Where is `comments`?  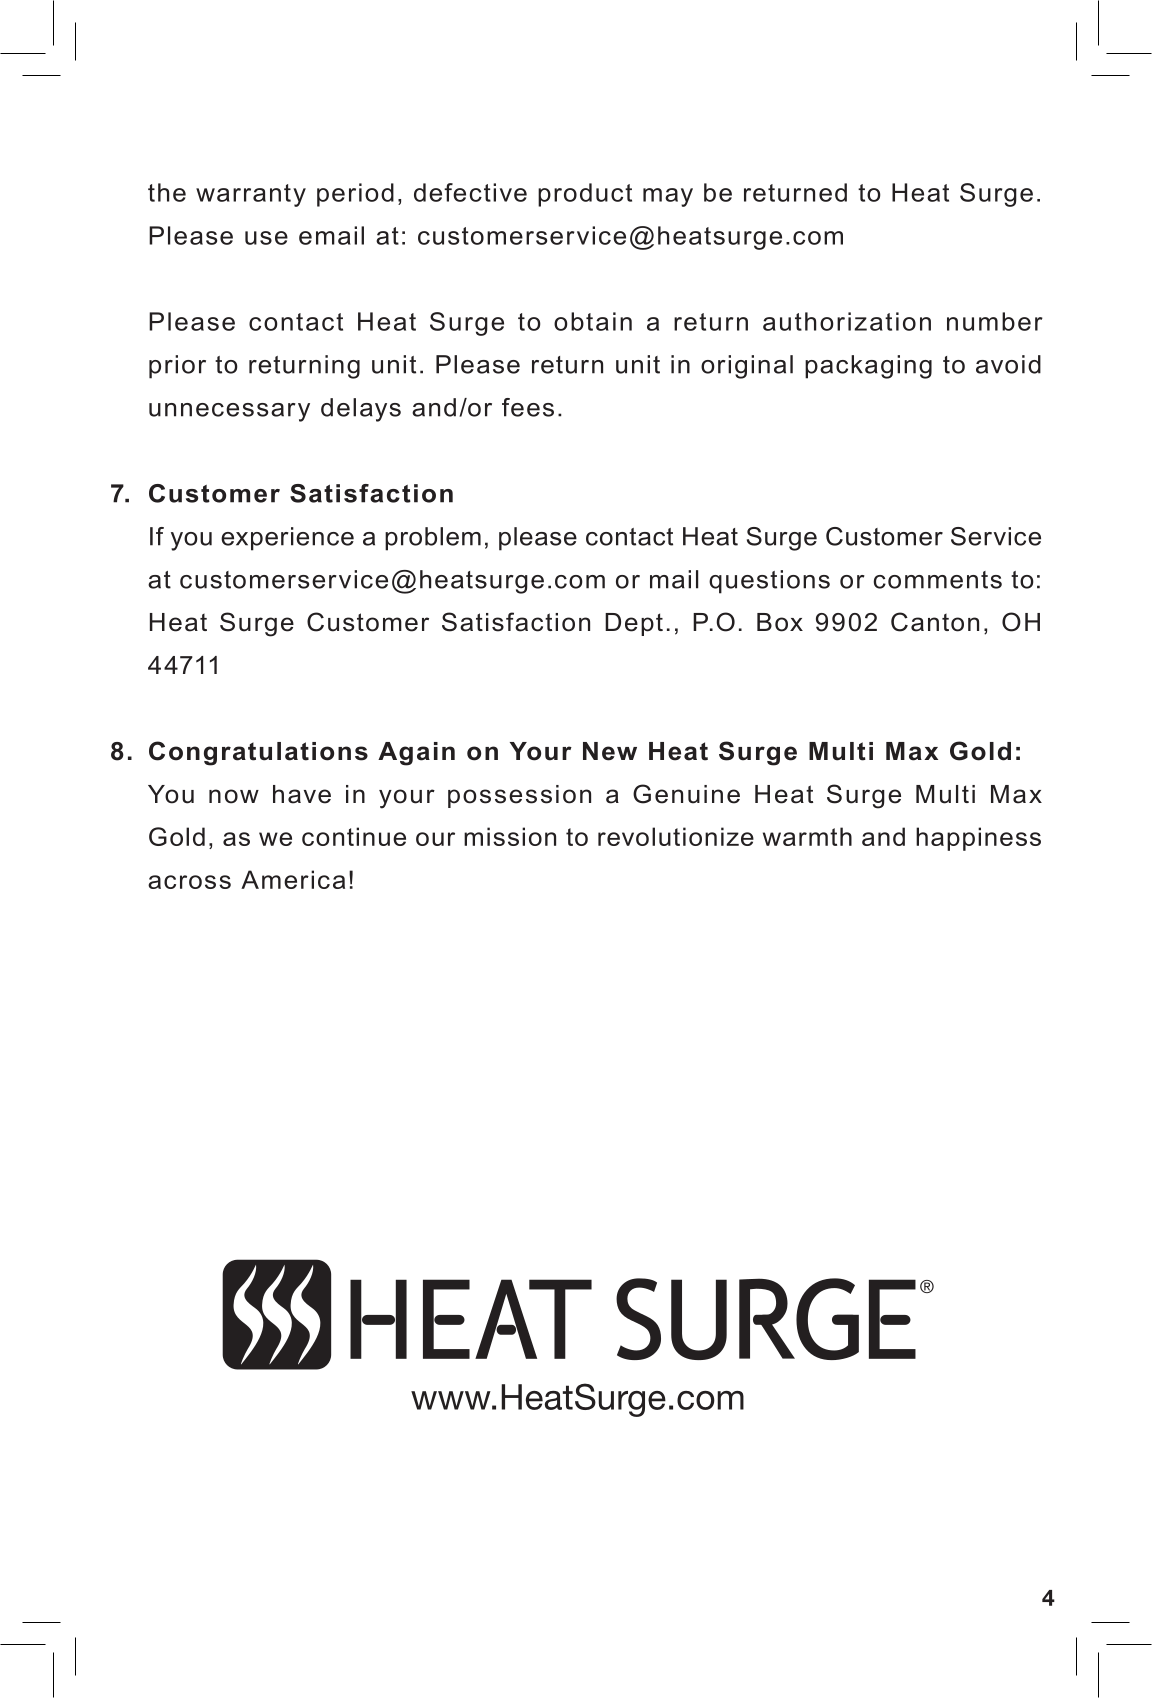
comments is located at coordinates (938, 580).
